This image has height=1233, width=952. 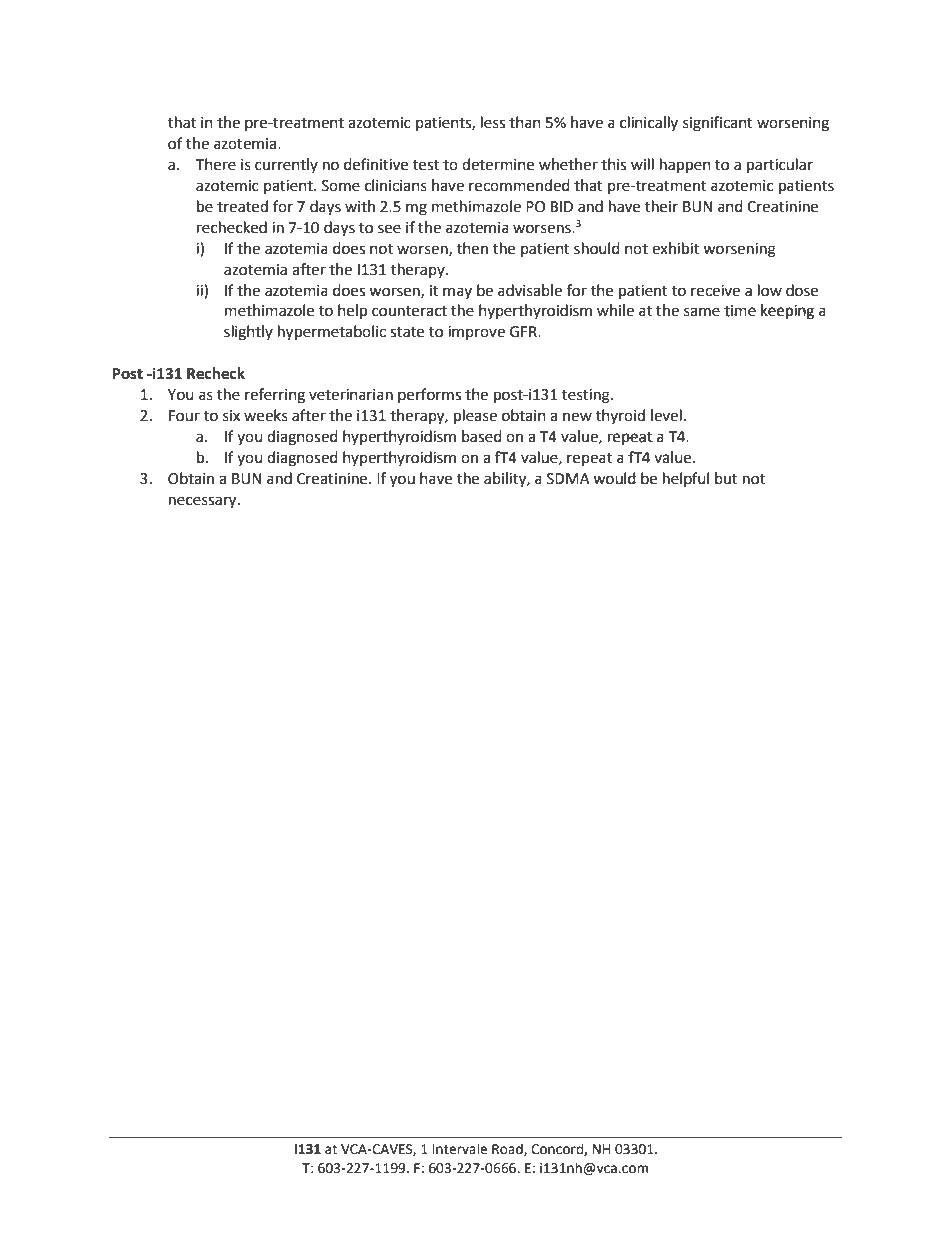 What do you see at coordinates (204, 502) in the image?
I see `necessary` at bounding box center [204, 502].
